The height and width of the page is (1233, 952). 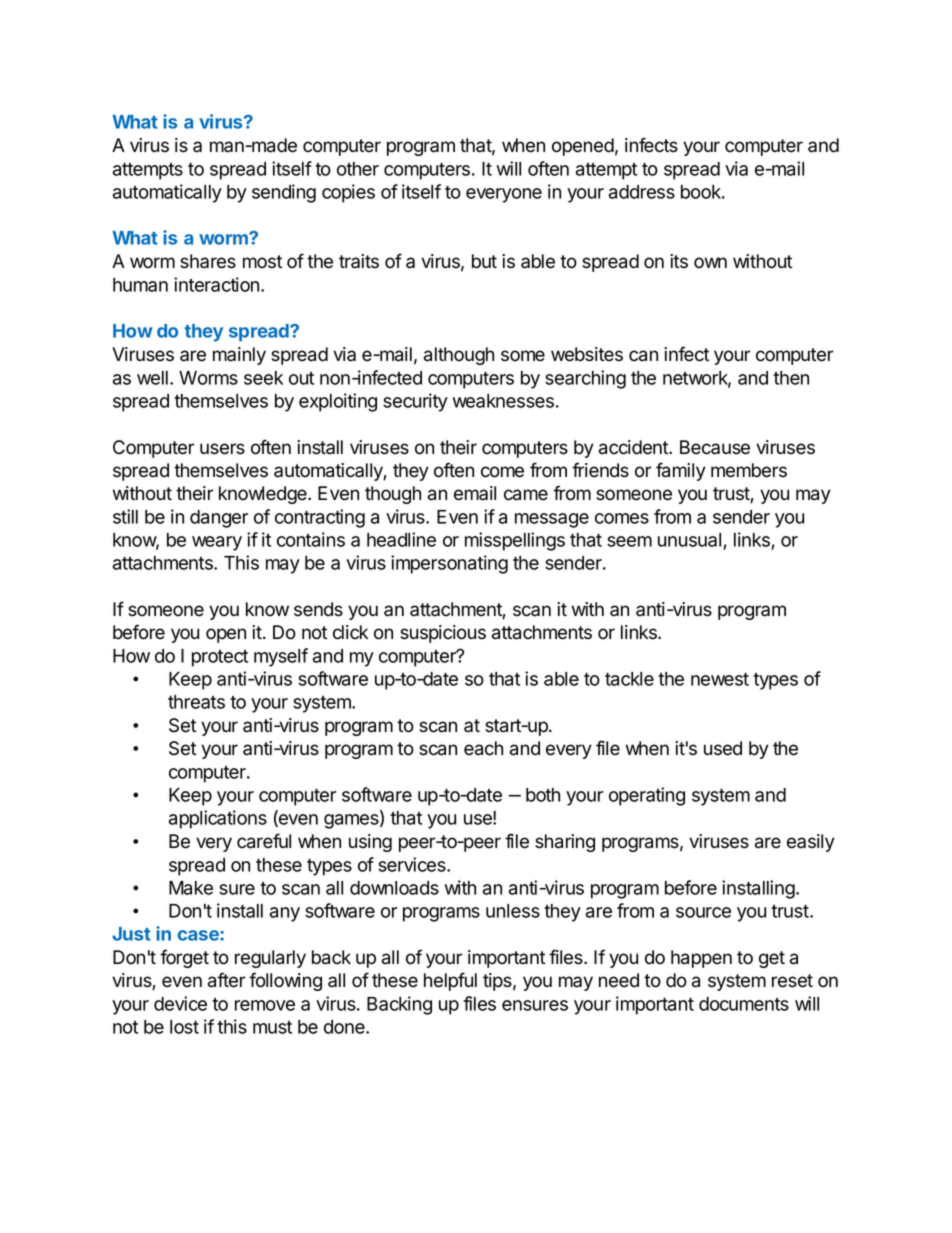 I want to click on address, so click(x=642, y=192).
